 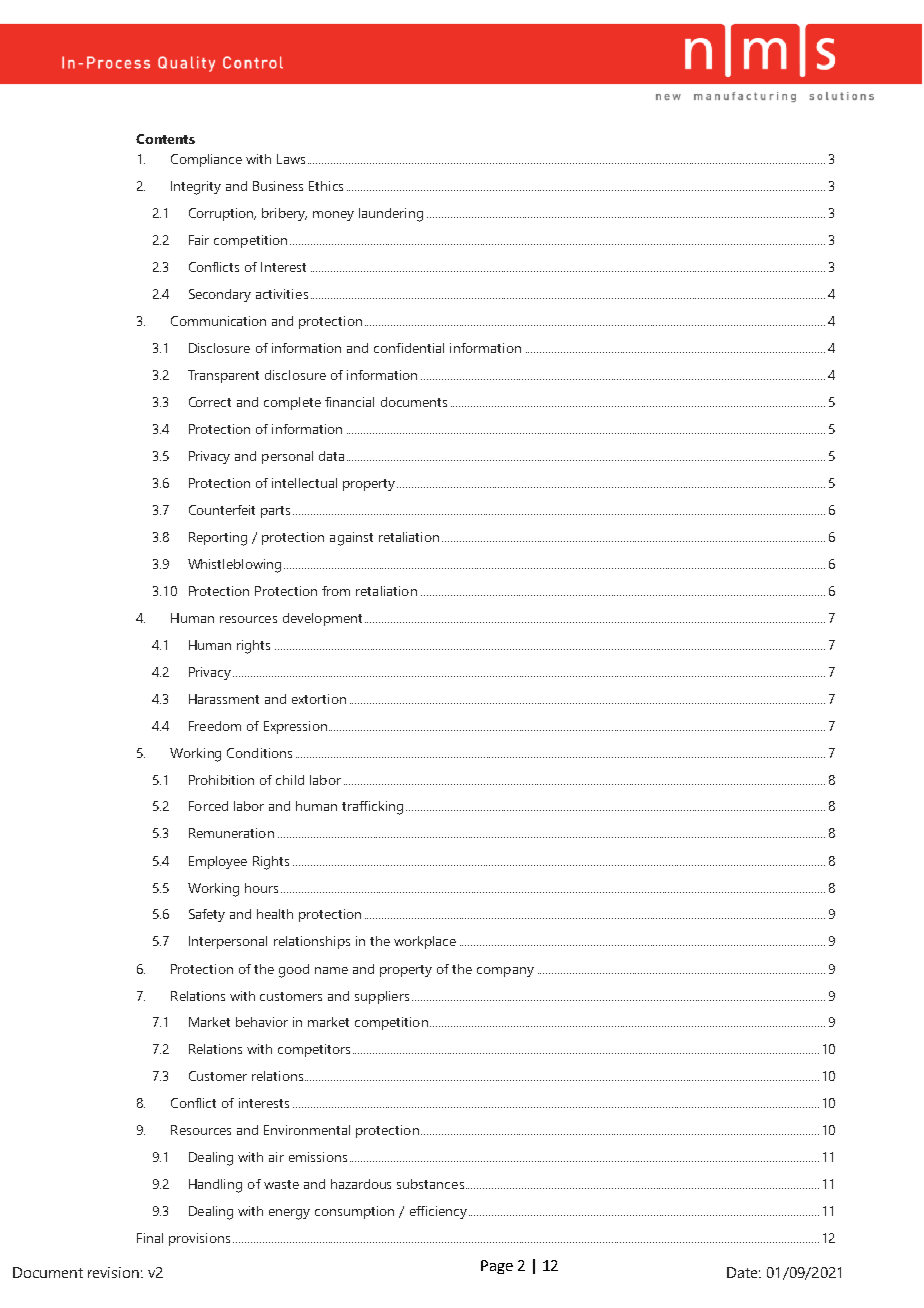 I want to click on Freedom, so click(x=215, y=726).
